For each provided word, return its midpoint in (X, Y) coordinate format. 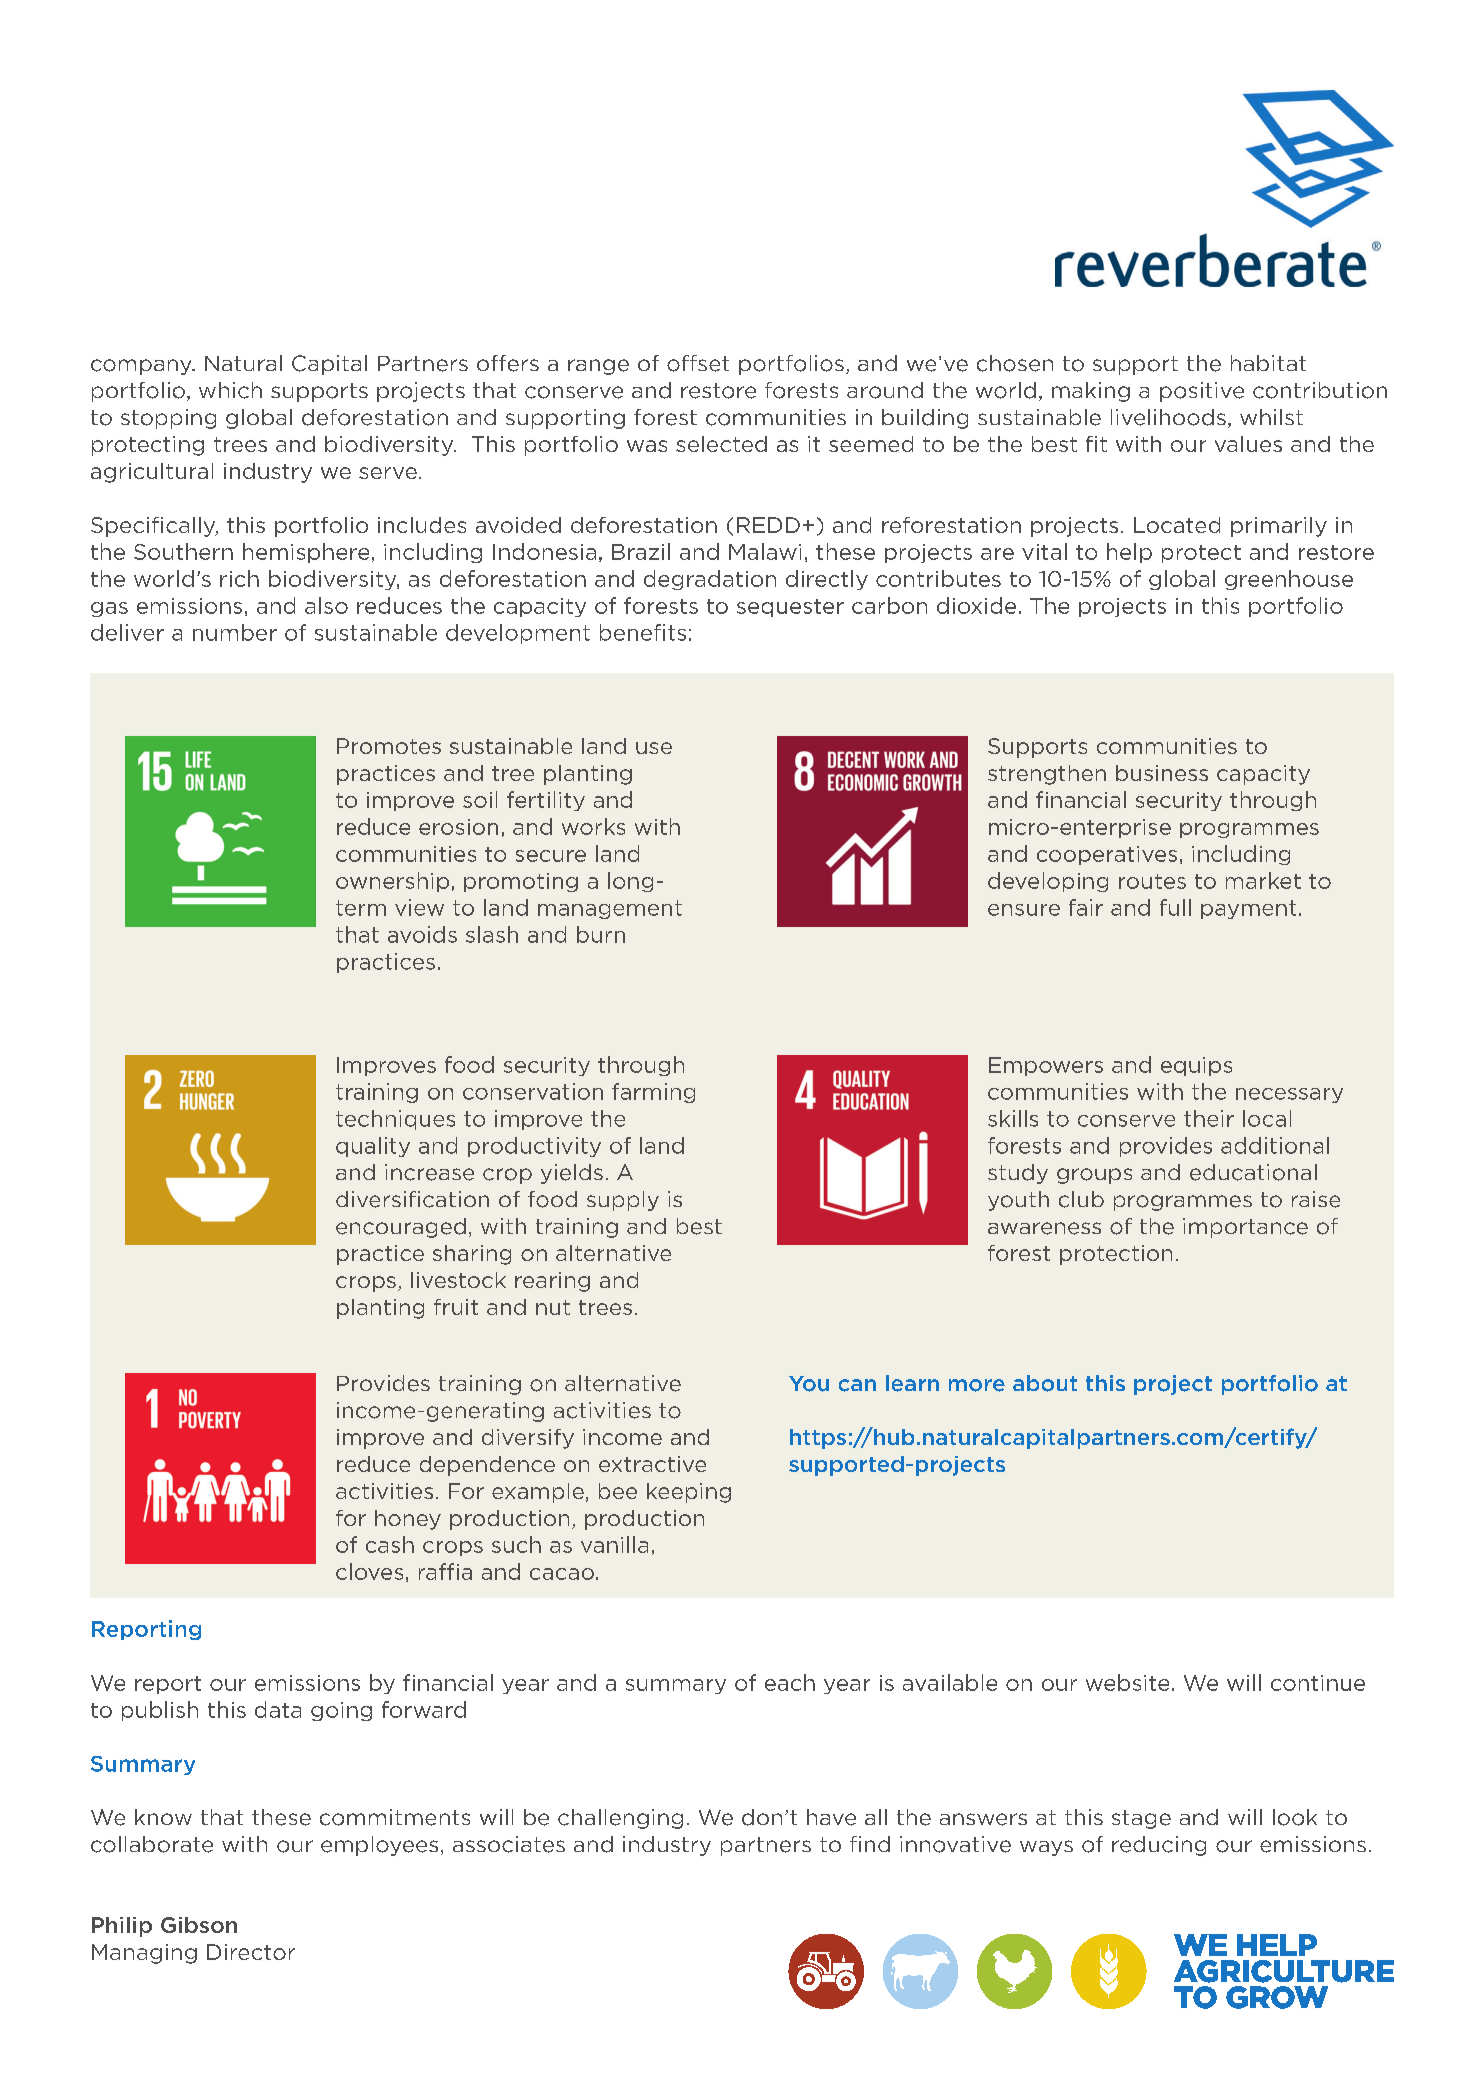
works (593, 826)
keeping (689, 1493)
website (1127, 1682)
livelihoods (1168, 417)
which (230, 390)
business (1162, 773)
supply (623, 1201)
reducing (1159, 1846)
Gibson (199, 1925)
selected (721, 444)
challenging (620, 1819)
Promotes (389, 746)
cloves (369, 1571)
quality (373, 1147)
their (1209, 1118)
